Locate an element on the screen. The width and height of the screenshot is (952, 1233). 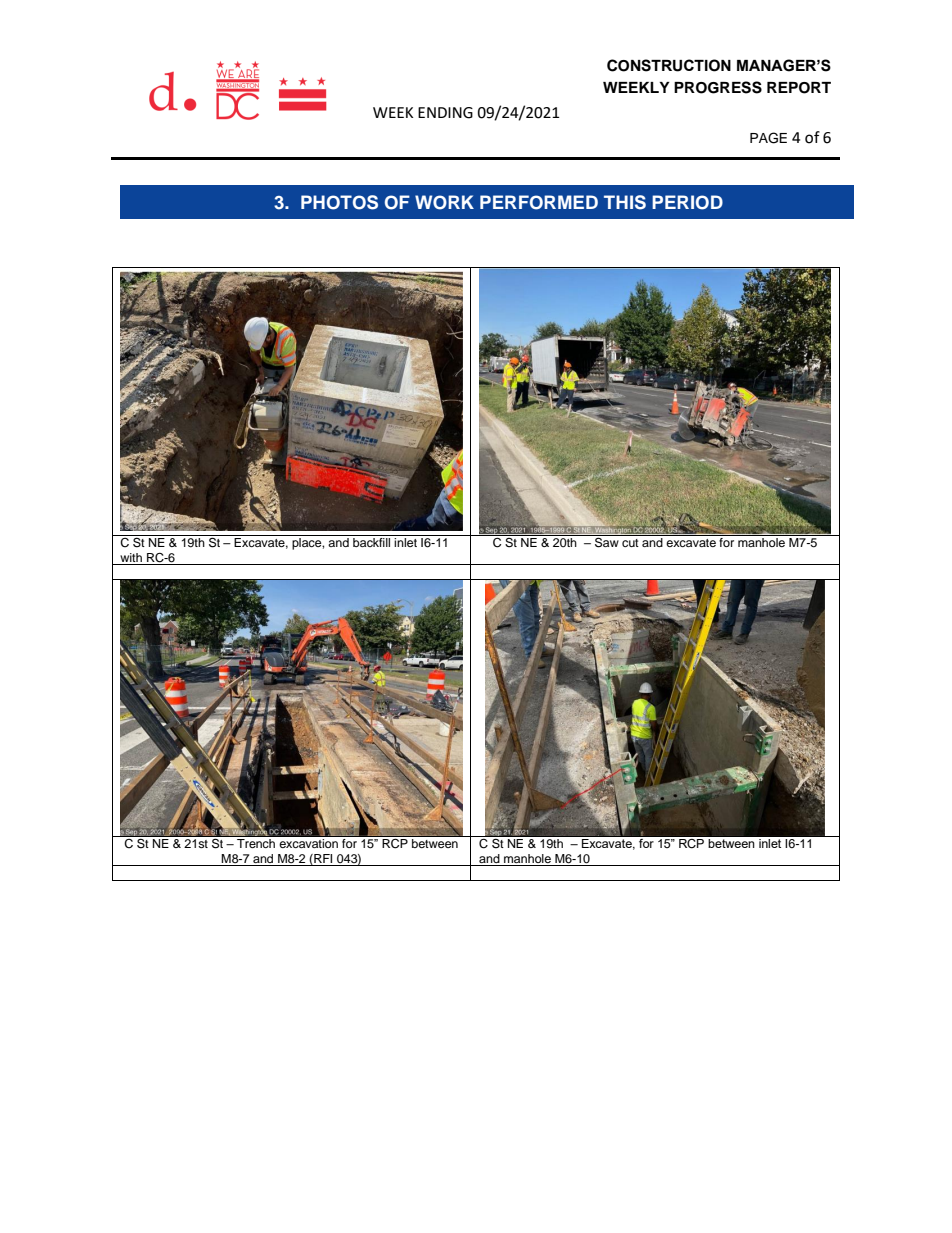
ENDING is located at coordinates (445, 113).
